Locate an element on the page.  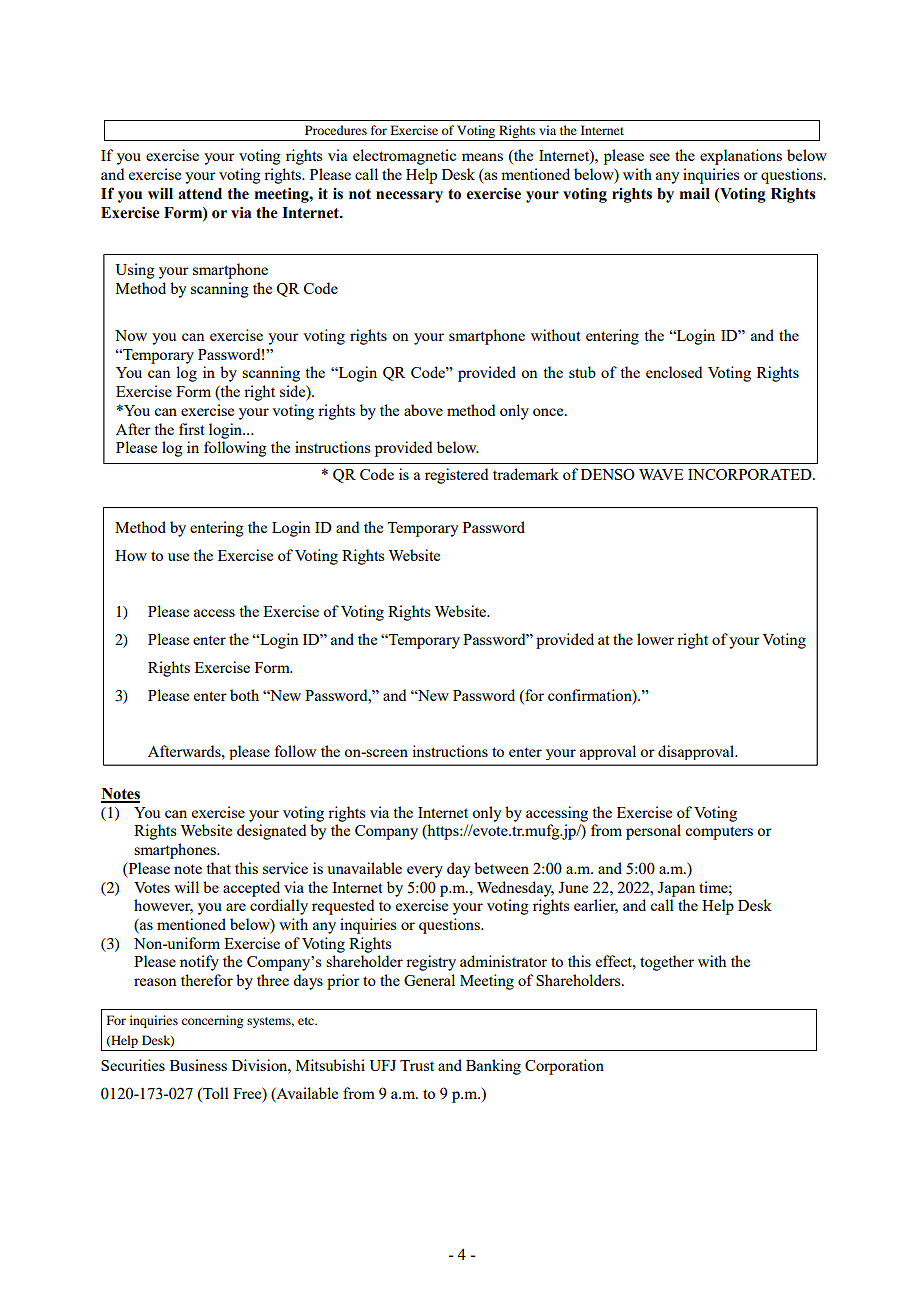
attend is located at coordinates (200, 194).
